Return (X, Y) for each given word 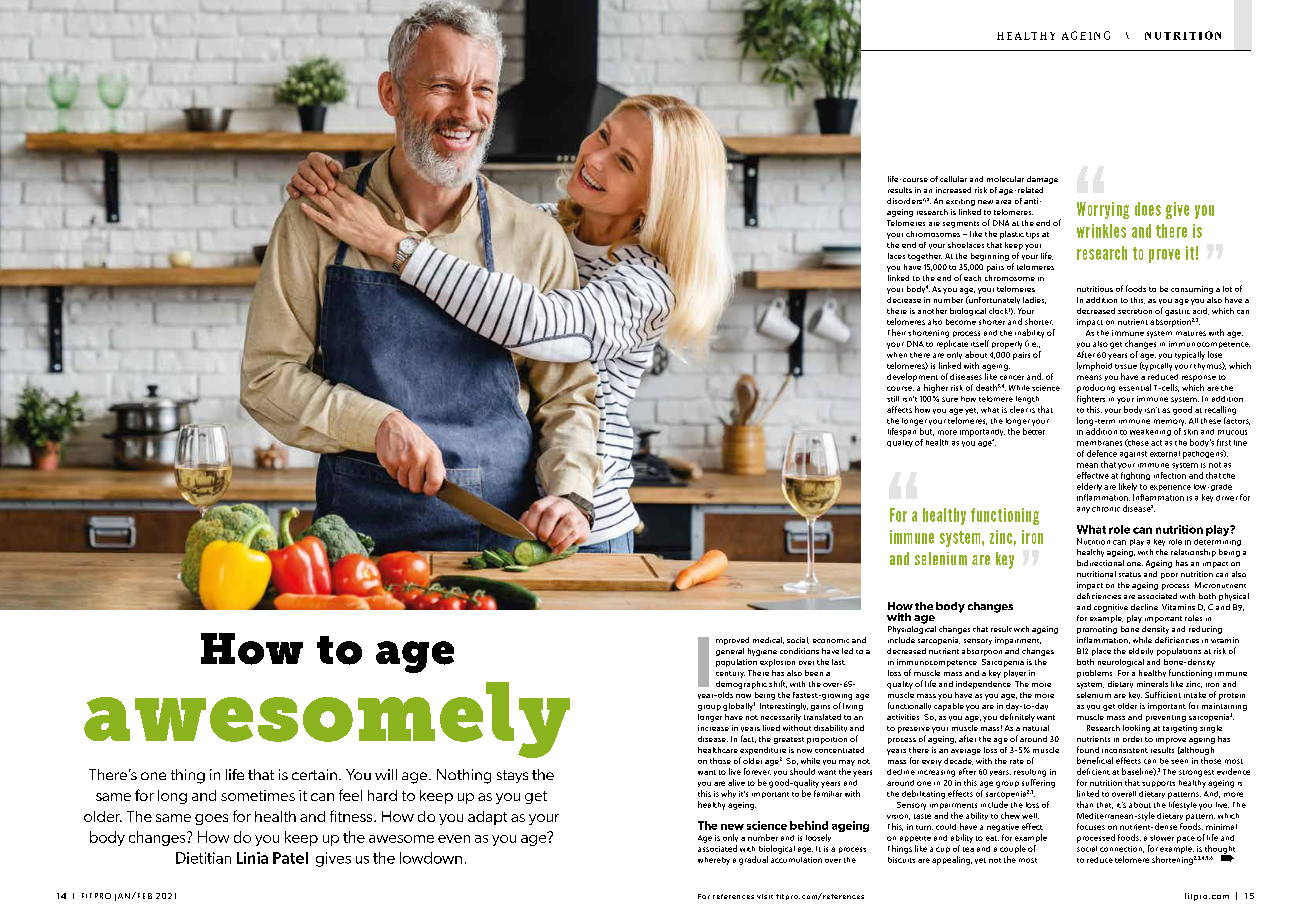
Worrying (1103, 210)
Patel (290, 858)
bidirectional (1100, 563)
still (893, 399)
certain (314, 774)
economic (831, 641)
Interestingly (784, 707)
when (897, 355)
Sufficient (1163, 694)
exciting (960, 202)
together (925, 257)
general (730, 652)
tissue (1126, 366)
